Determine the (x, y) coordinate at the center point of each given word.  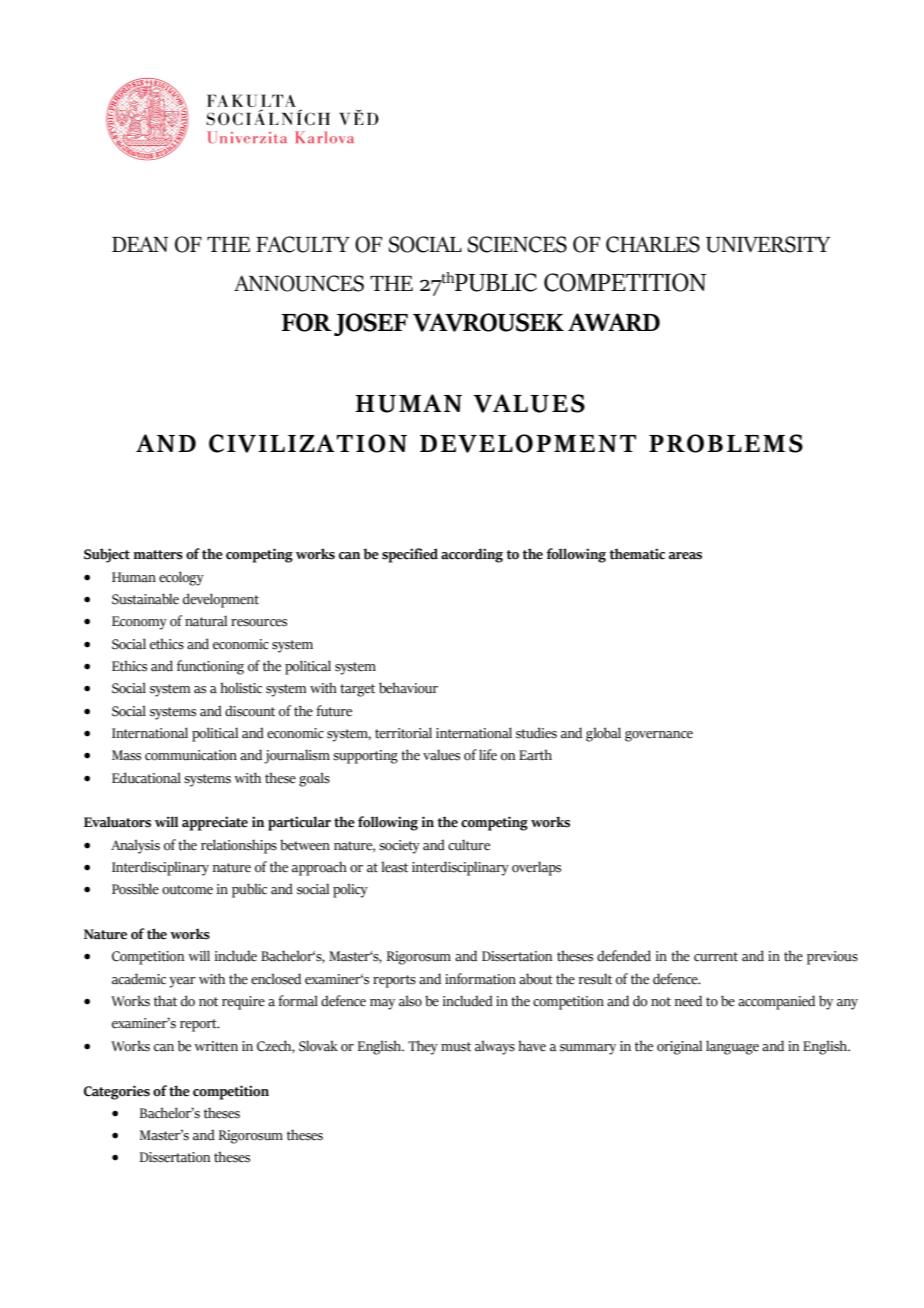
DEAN (140, 244)
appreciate (215, 823)
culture (469, 845)
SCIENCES (517, 244)
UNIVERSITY (768, 244)
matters (158, 555)
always (495, 1047)
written (216, 1046)
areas (685, 556)
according (472, 555)
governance (659, 736)
